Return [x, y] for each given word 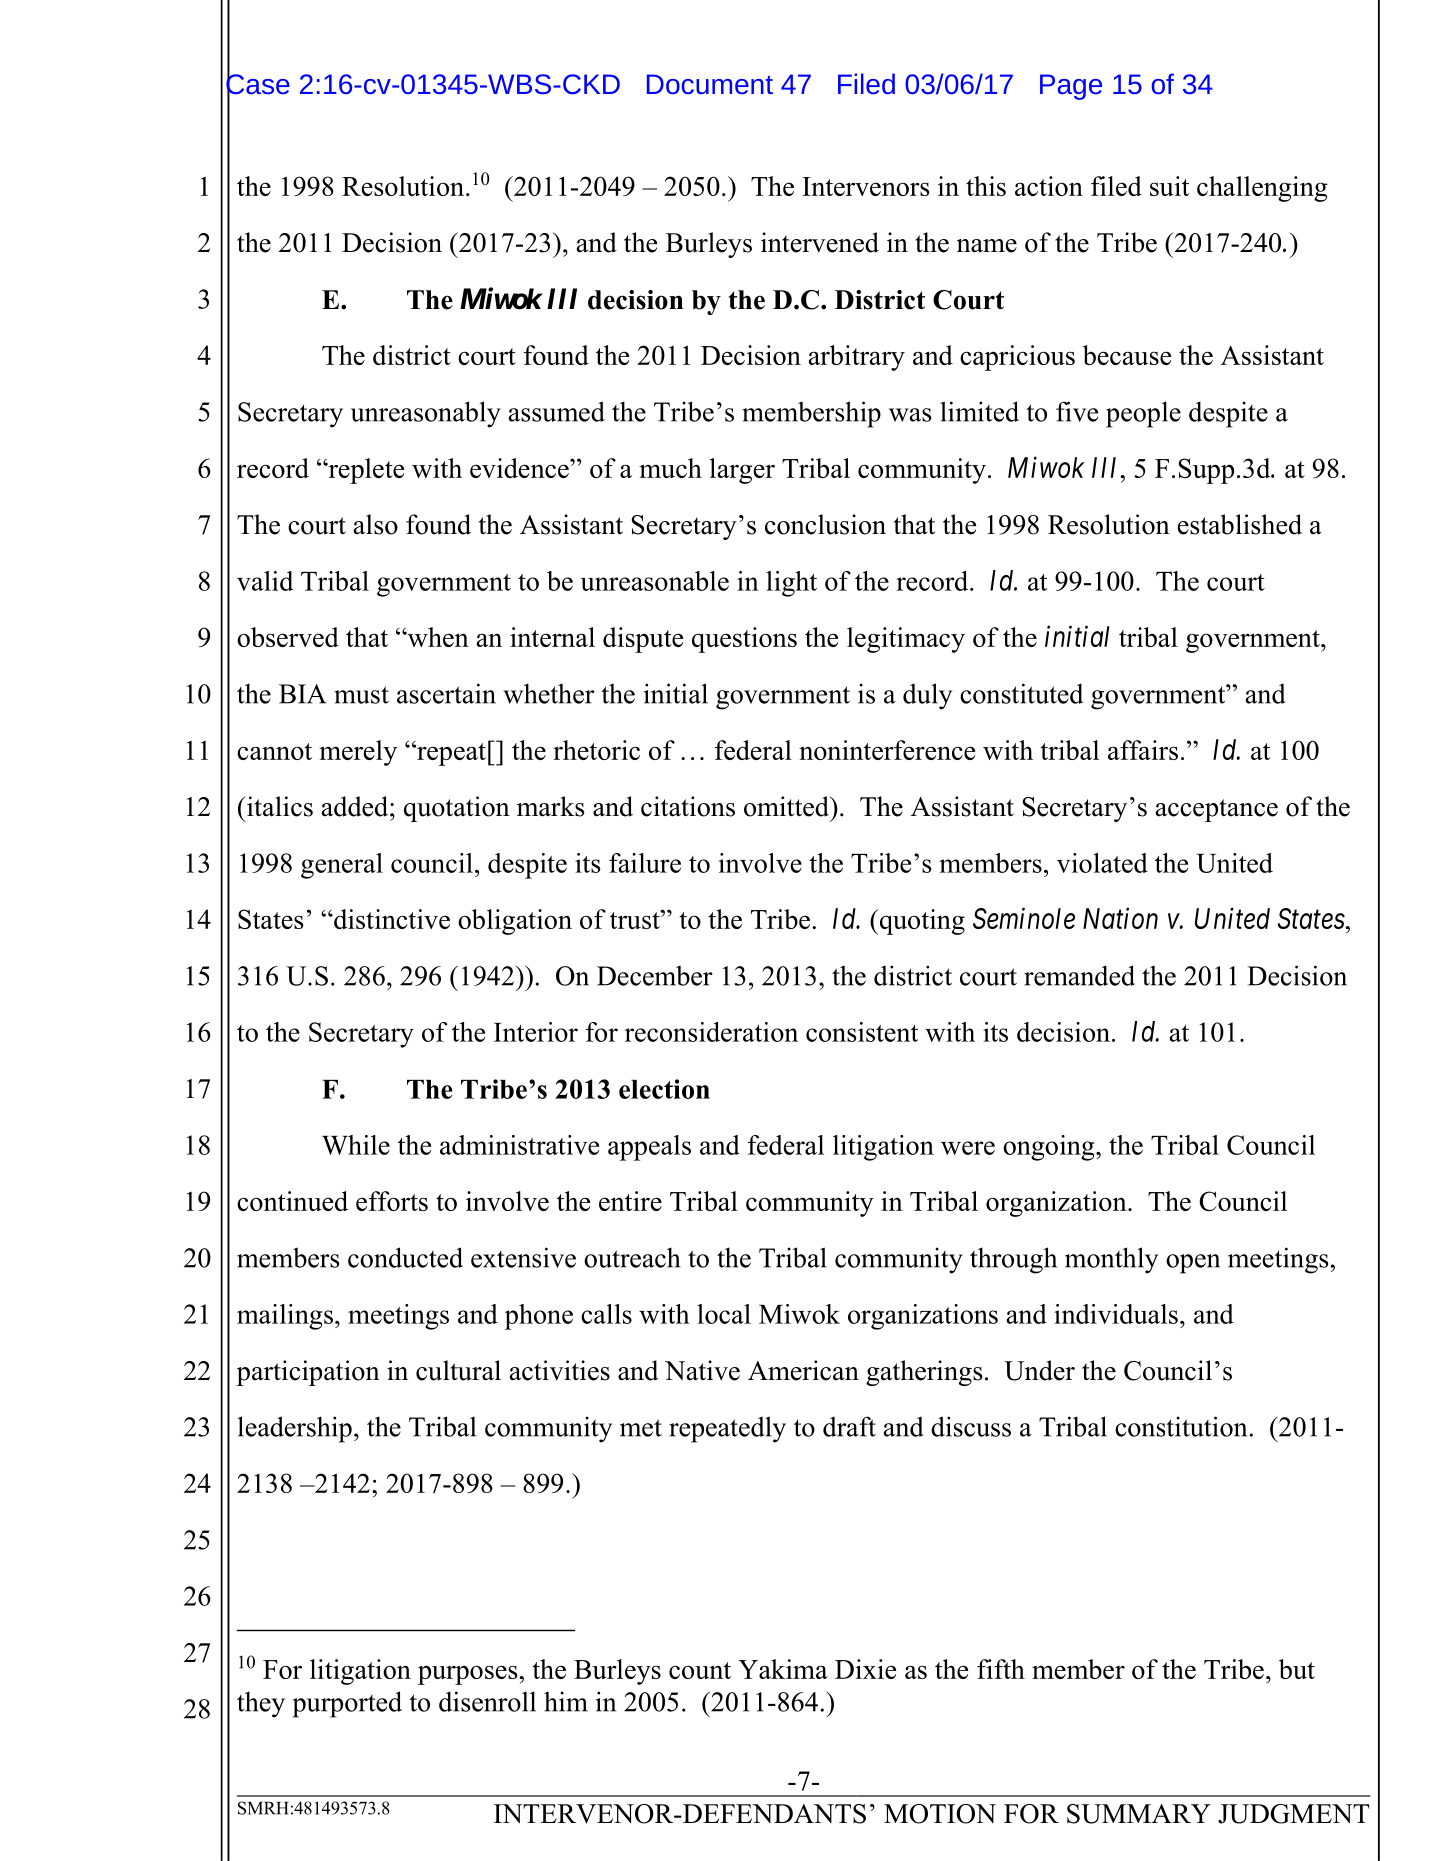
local [724, 1314]
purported [347, 1704]
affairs [1143, 750]
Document [710, 84]
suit [1169, 186]
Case [258, 84]
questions [744, 640]
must [361, 695]
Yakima [783, 1669]
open [1193, 1264]
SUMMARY [1139, 1814]
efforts [392, 1201]
